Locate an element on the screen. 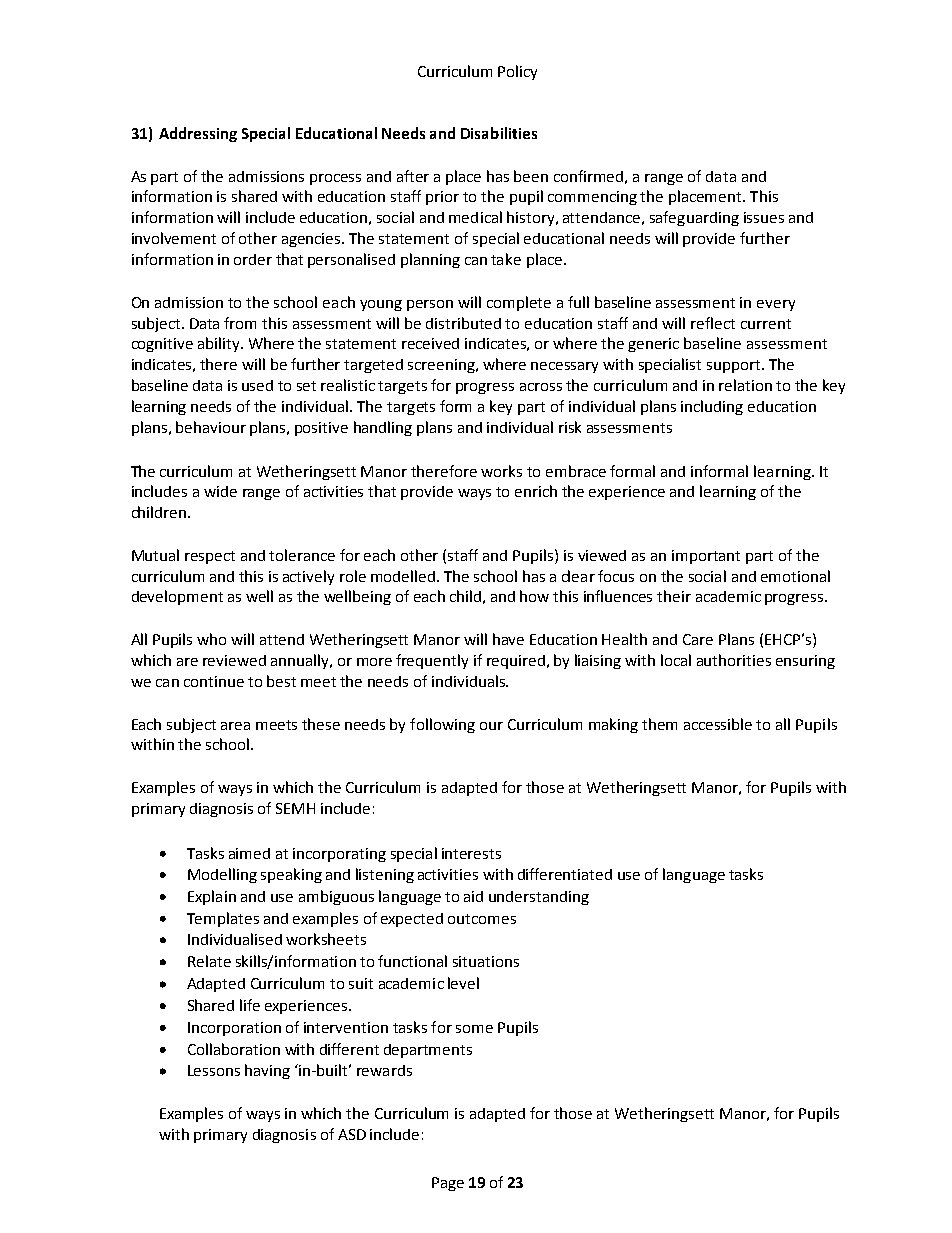 The image size is (952, 1233). have is located at coordinates (508, 639).
